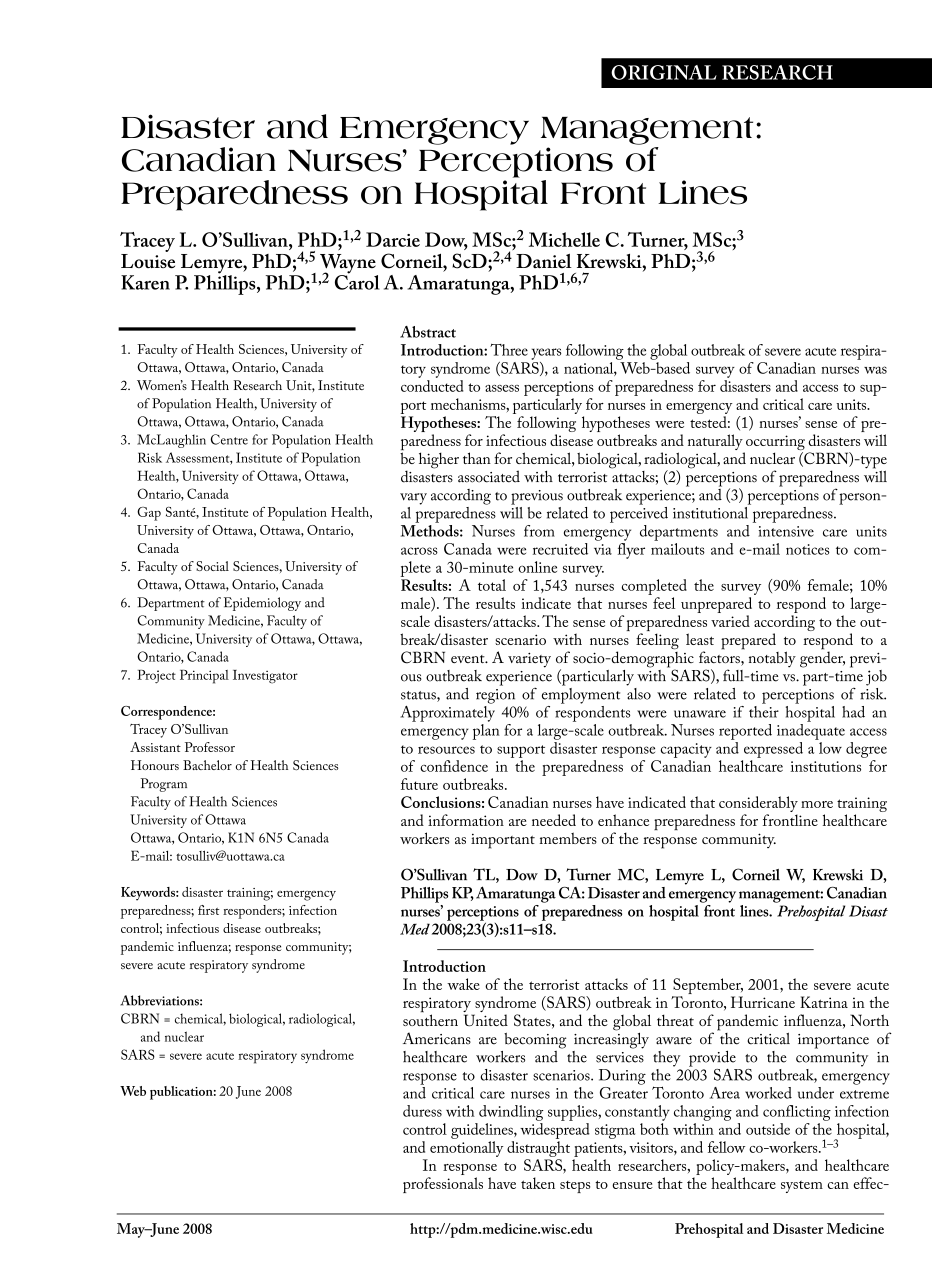 The height and width of the image is (1288, 932). Describe the element at coordinates (774, 444) in the image. I see `occurring` at that location.
